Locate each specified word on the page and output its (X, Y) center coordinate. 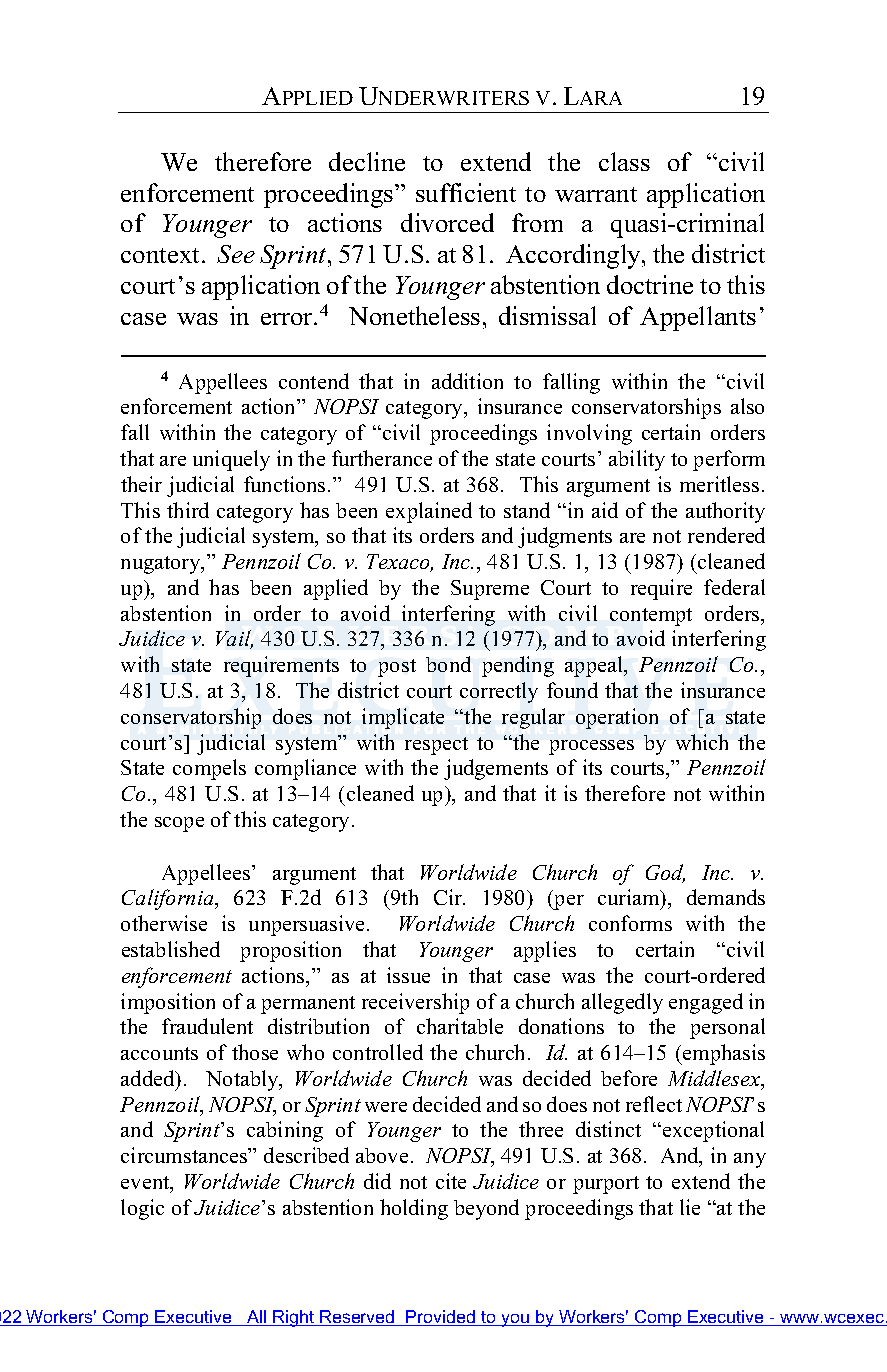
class (624, 161)
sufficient (466, 192)
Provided (441, 1318)
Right (294, 1318)
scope (179, 824)
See (236, 254)
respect (436, 746)
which (702, 742)
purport (606, 1185)
